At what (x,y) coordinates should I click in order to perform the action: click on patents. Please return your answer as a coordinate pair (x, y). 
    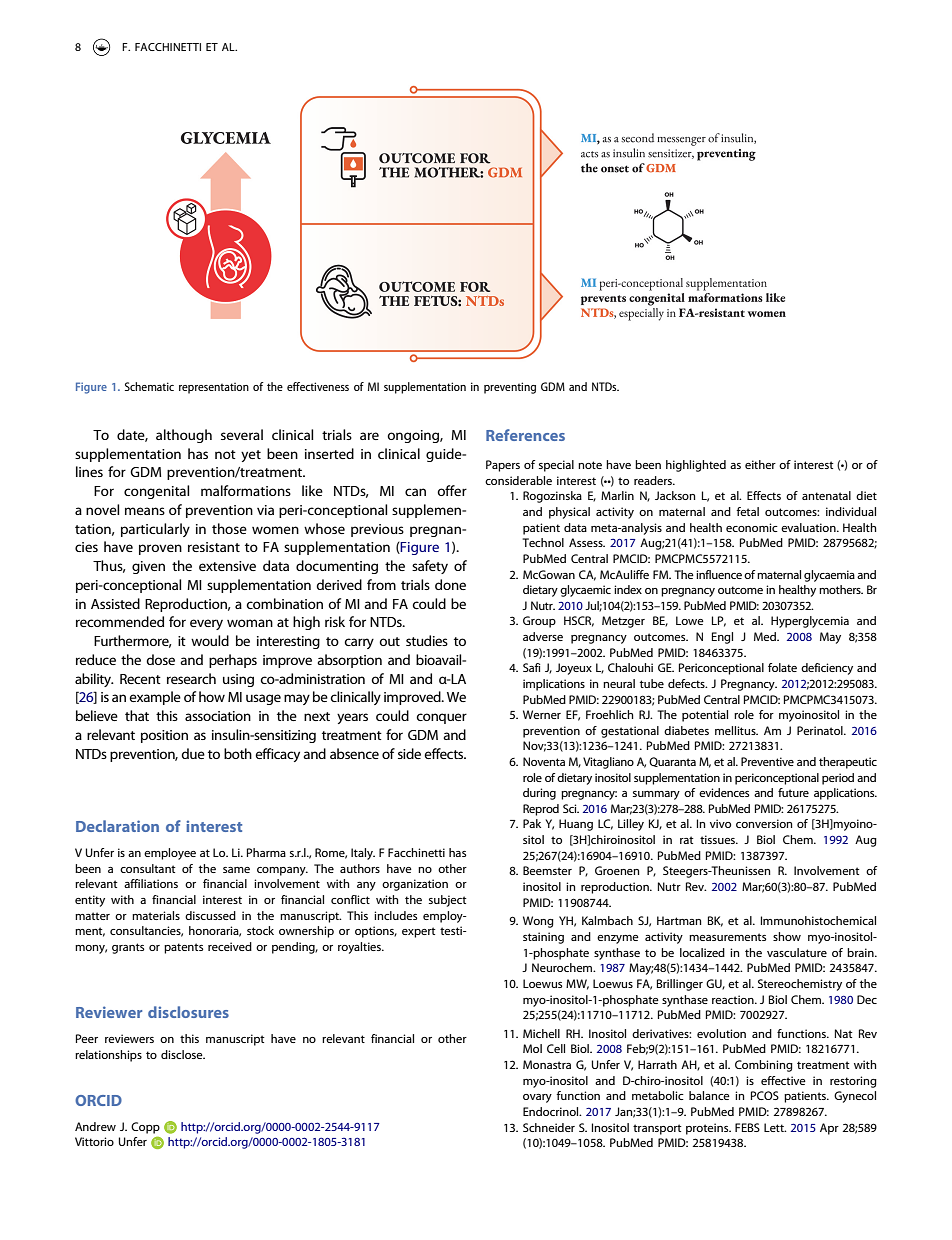
    Looking at the image, I should click on (183, 948).
